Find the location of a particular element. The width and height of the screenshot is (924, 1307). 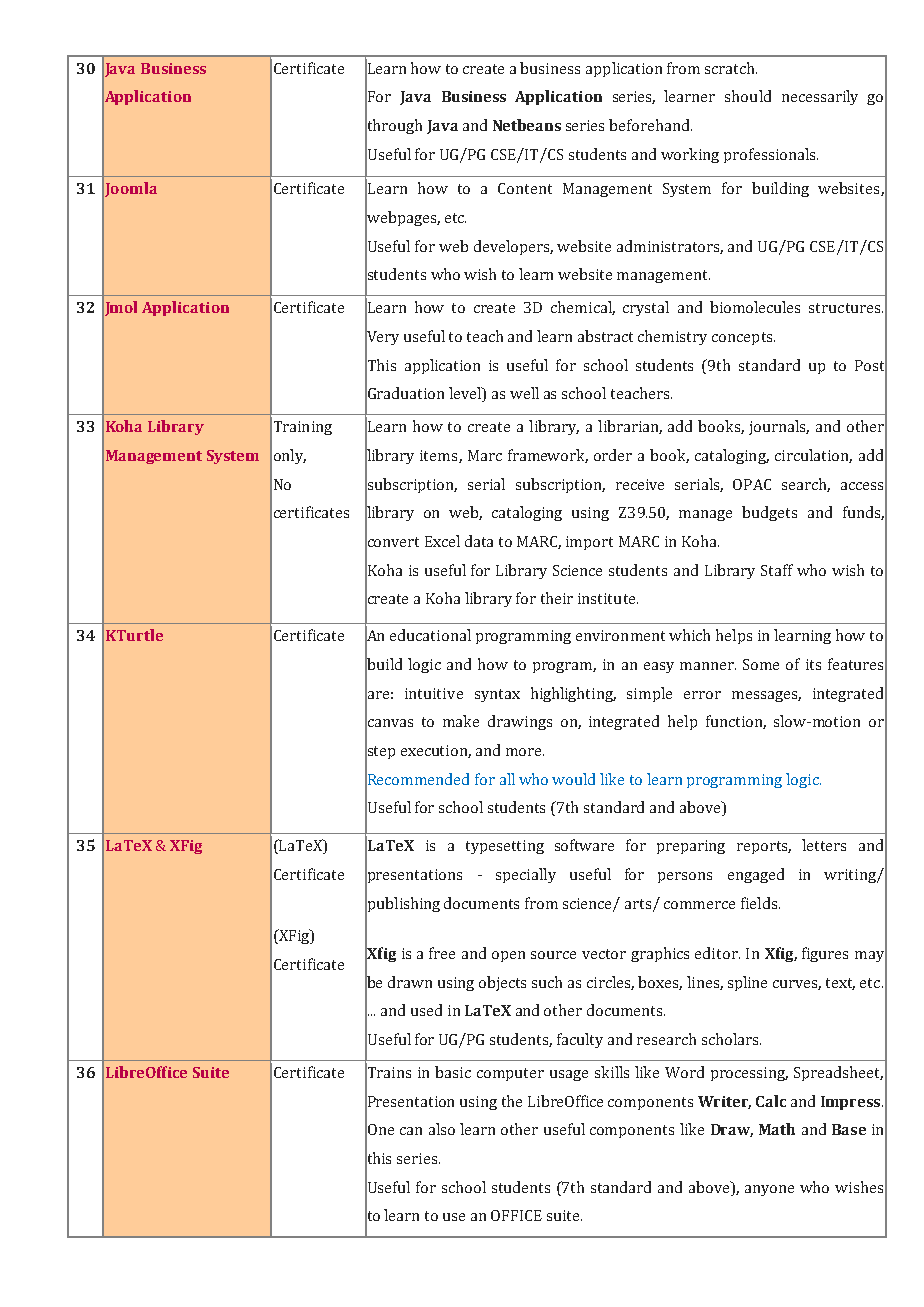

arts is located at coordinates (639, 905).
